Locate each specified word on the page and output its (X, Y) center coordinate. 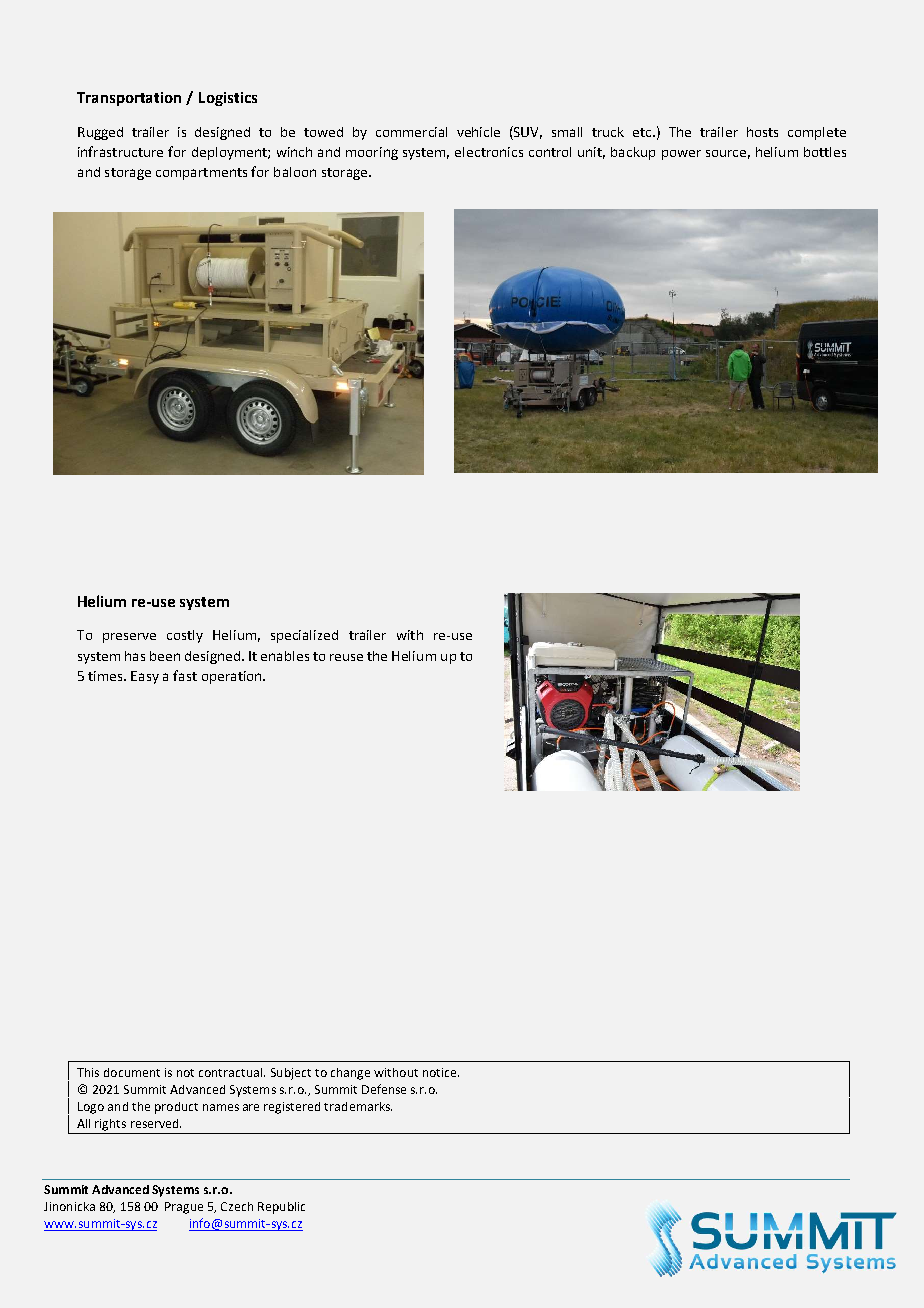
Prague (184, 1208)
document (132, 1072)
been (165, 656)
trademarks (358, 1106)
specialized (304, 636)
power (681, 155)
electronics (489, 152)
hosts (762, 132)
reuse (346, 657)
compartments (201, 174)
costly (185, 636)
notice (441, 1072)
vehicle (478, 132)
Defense (384, 1089)
